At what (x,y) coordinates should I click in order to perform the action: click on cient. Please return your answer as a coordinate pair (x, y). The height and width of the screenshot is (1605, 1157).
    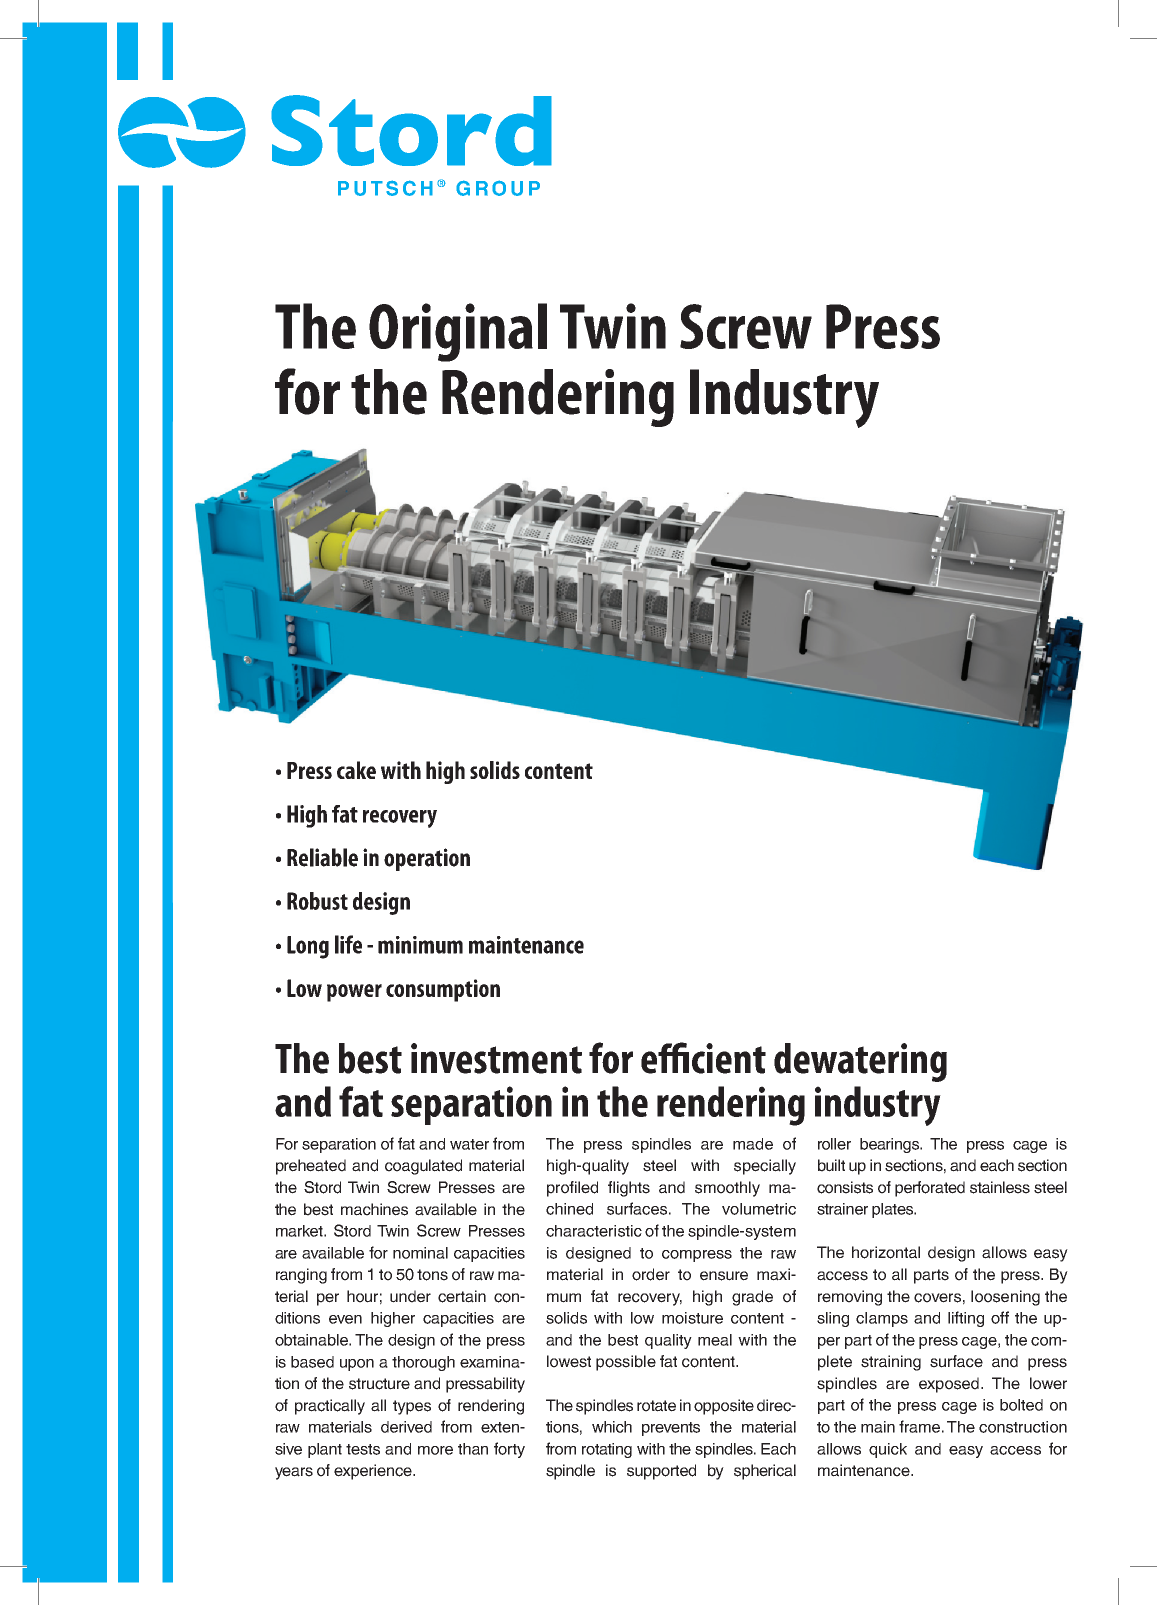
    Looking at the image, I should click on (729, 1058).
